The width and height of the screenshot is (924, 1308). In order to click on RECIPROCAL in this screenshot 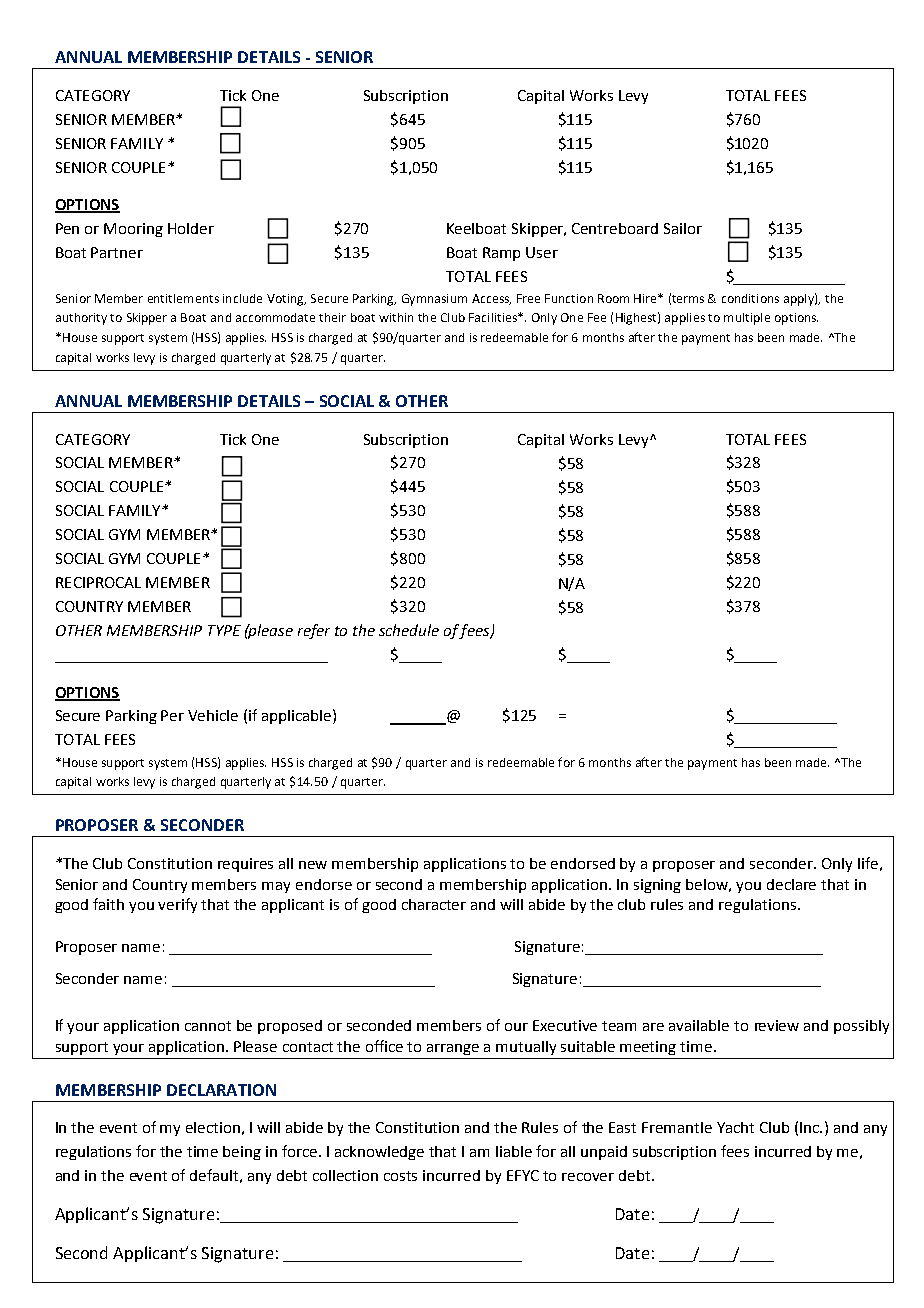, I will do `click(98, 582)`.
